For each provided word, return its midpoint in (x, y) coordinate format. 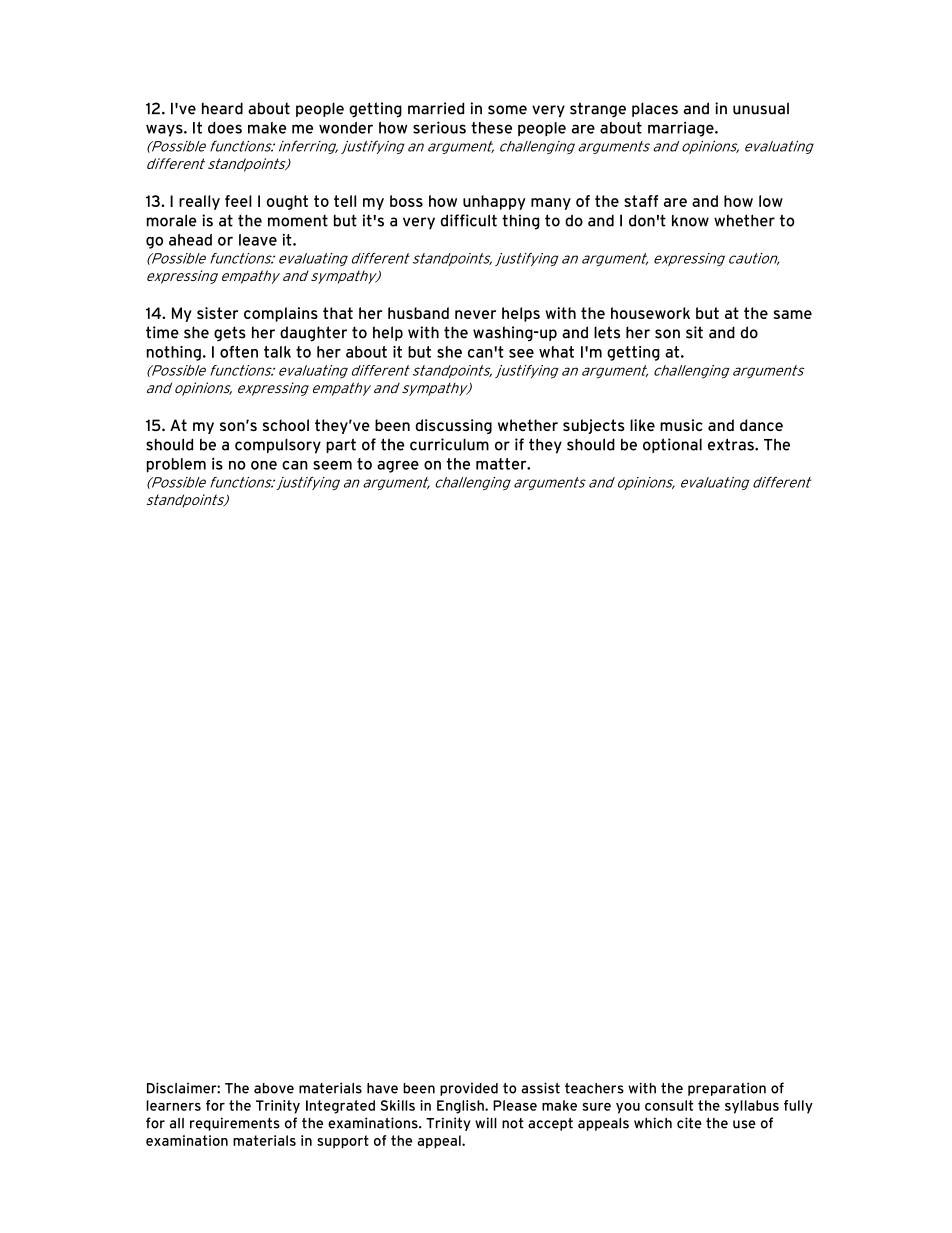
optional (672, 445)
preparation (727, 1089)
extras (732, 444)
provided (469, 1089)
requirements (235, 1124)
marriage (682, 129)
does (225, 128)
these (491, 128)
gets (230, 334)
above (274, 1088)
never (475, 314)
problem (176, 465)
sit (694, 332)
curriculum (449, 444)
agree (398, 467)
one (264, 465)
